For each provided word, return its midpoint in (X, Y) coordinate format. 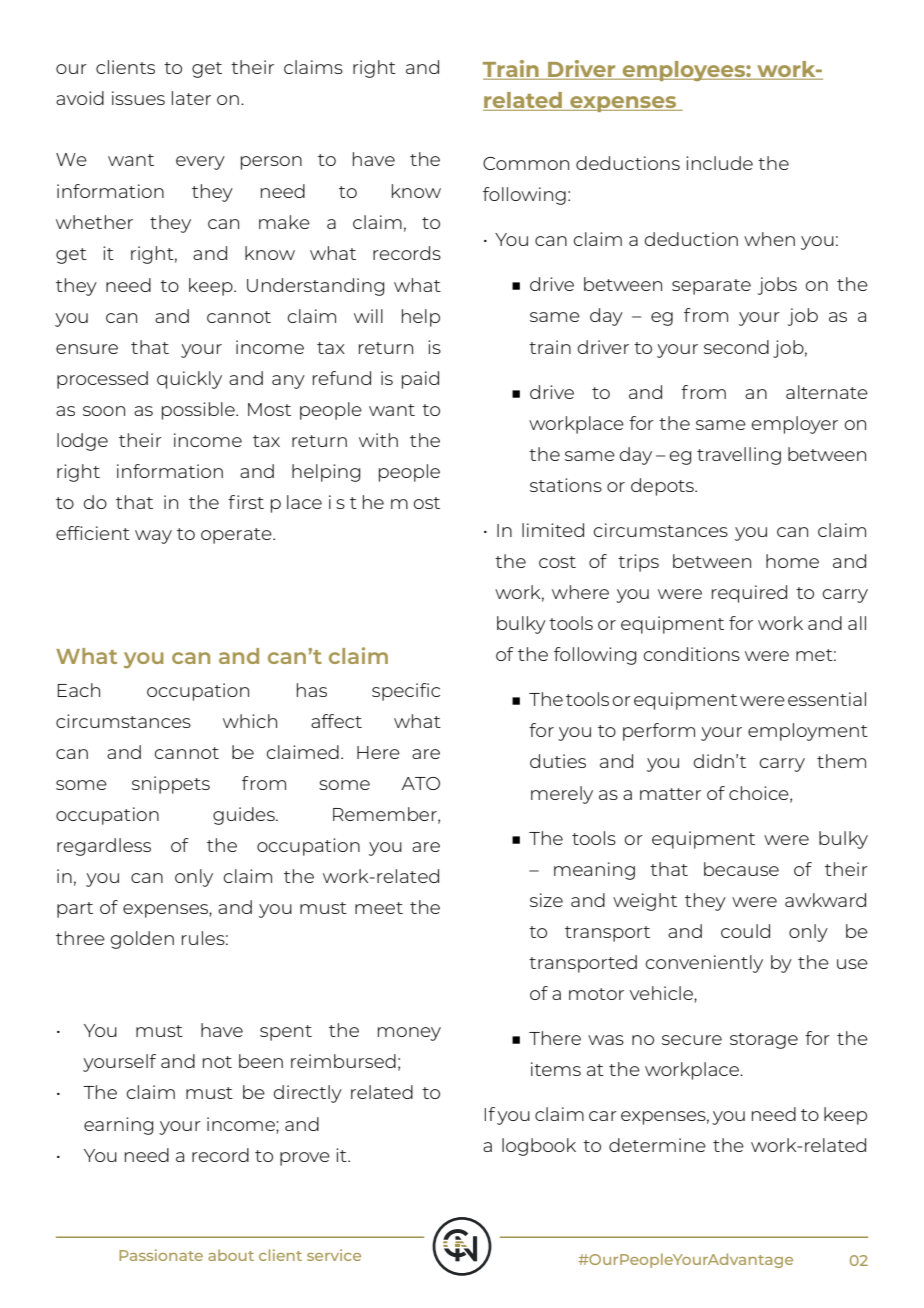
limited (553, 530)
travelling (739, 456)
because (741, 869)
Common (526, 163)
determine (657, 1145)
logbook (539, 1147)
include (719, 163)
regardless (104, 847)
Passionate (161, 1255)
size (546, 900)
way (153, 537)
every (200, 163)
